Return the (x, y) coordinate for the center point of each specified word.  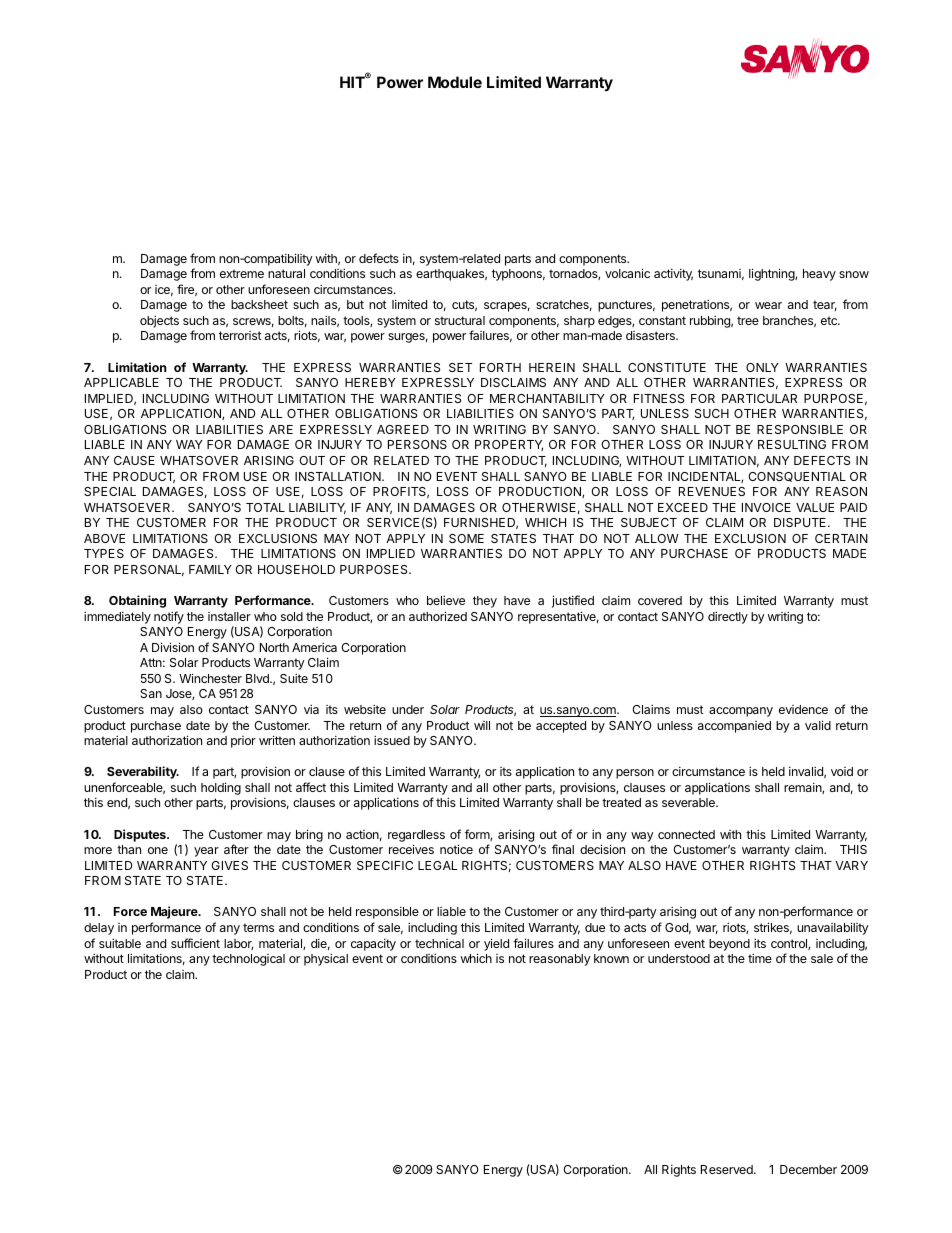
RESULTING (792, 444)
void (842, 771)
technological (248, 960)
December (808, 1169)
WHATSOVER (199, 460)
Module (455, 82)
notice (456, 849)
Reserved (728, 1169)
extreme (242, 273)
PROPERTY (509, 445)
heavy (819, 275)
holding (221, 788)
